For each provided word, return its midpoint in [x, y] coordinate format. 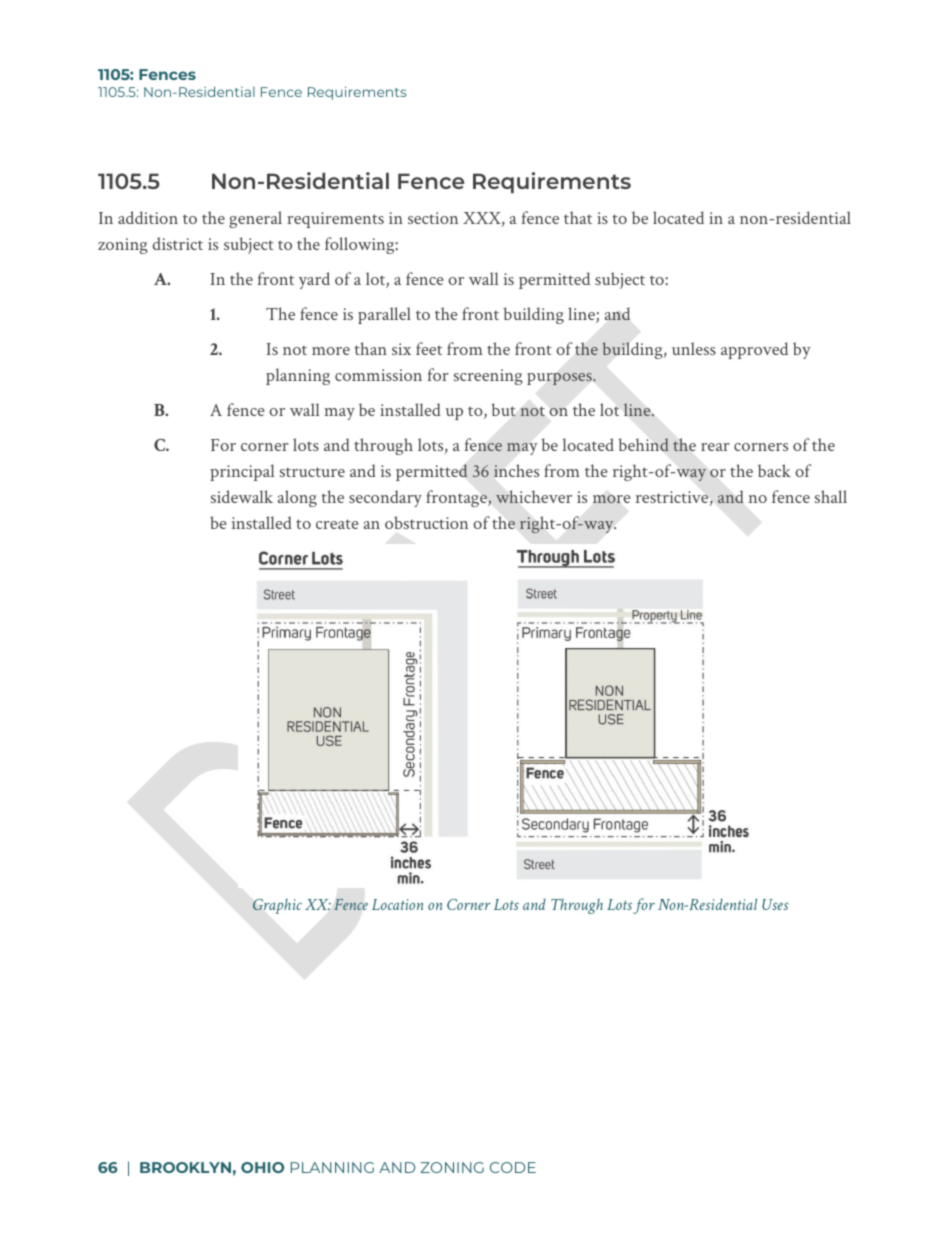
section [433, 218]
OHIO [262, 1167]
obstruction [426, 522]
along [297, 498]
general [255, 219]
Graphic [277, 906]
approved [754, 350]
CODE [513, 1167]
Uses [775, 904]
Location [398, 904]
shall [831, 496]
